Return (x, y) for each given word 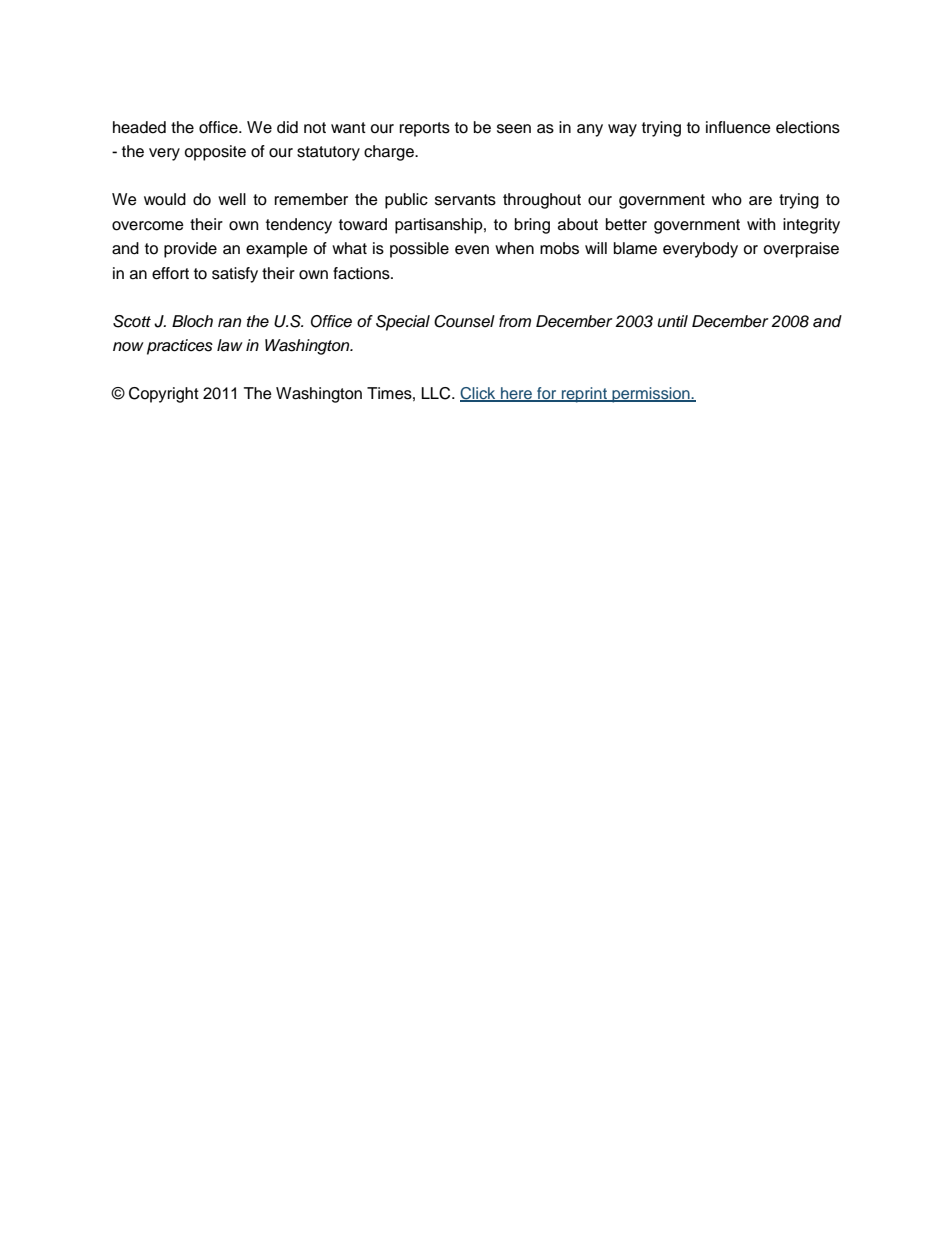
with (761, 224)
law (230, 345)
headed (139, 127)
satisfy (235, 275)
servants (465, 200)
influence (738, 127)
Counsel (464, 321)
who (727, 199)
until (672, 321)
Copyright (164, 395)
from (515, 321)
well (232, 199)
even (472, 250)
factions (362, 273)
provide (190, 250)
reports (425, 129)
